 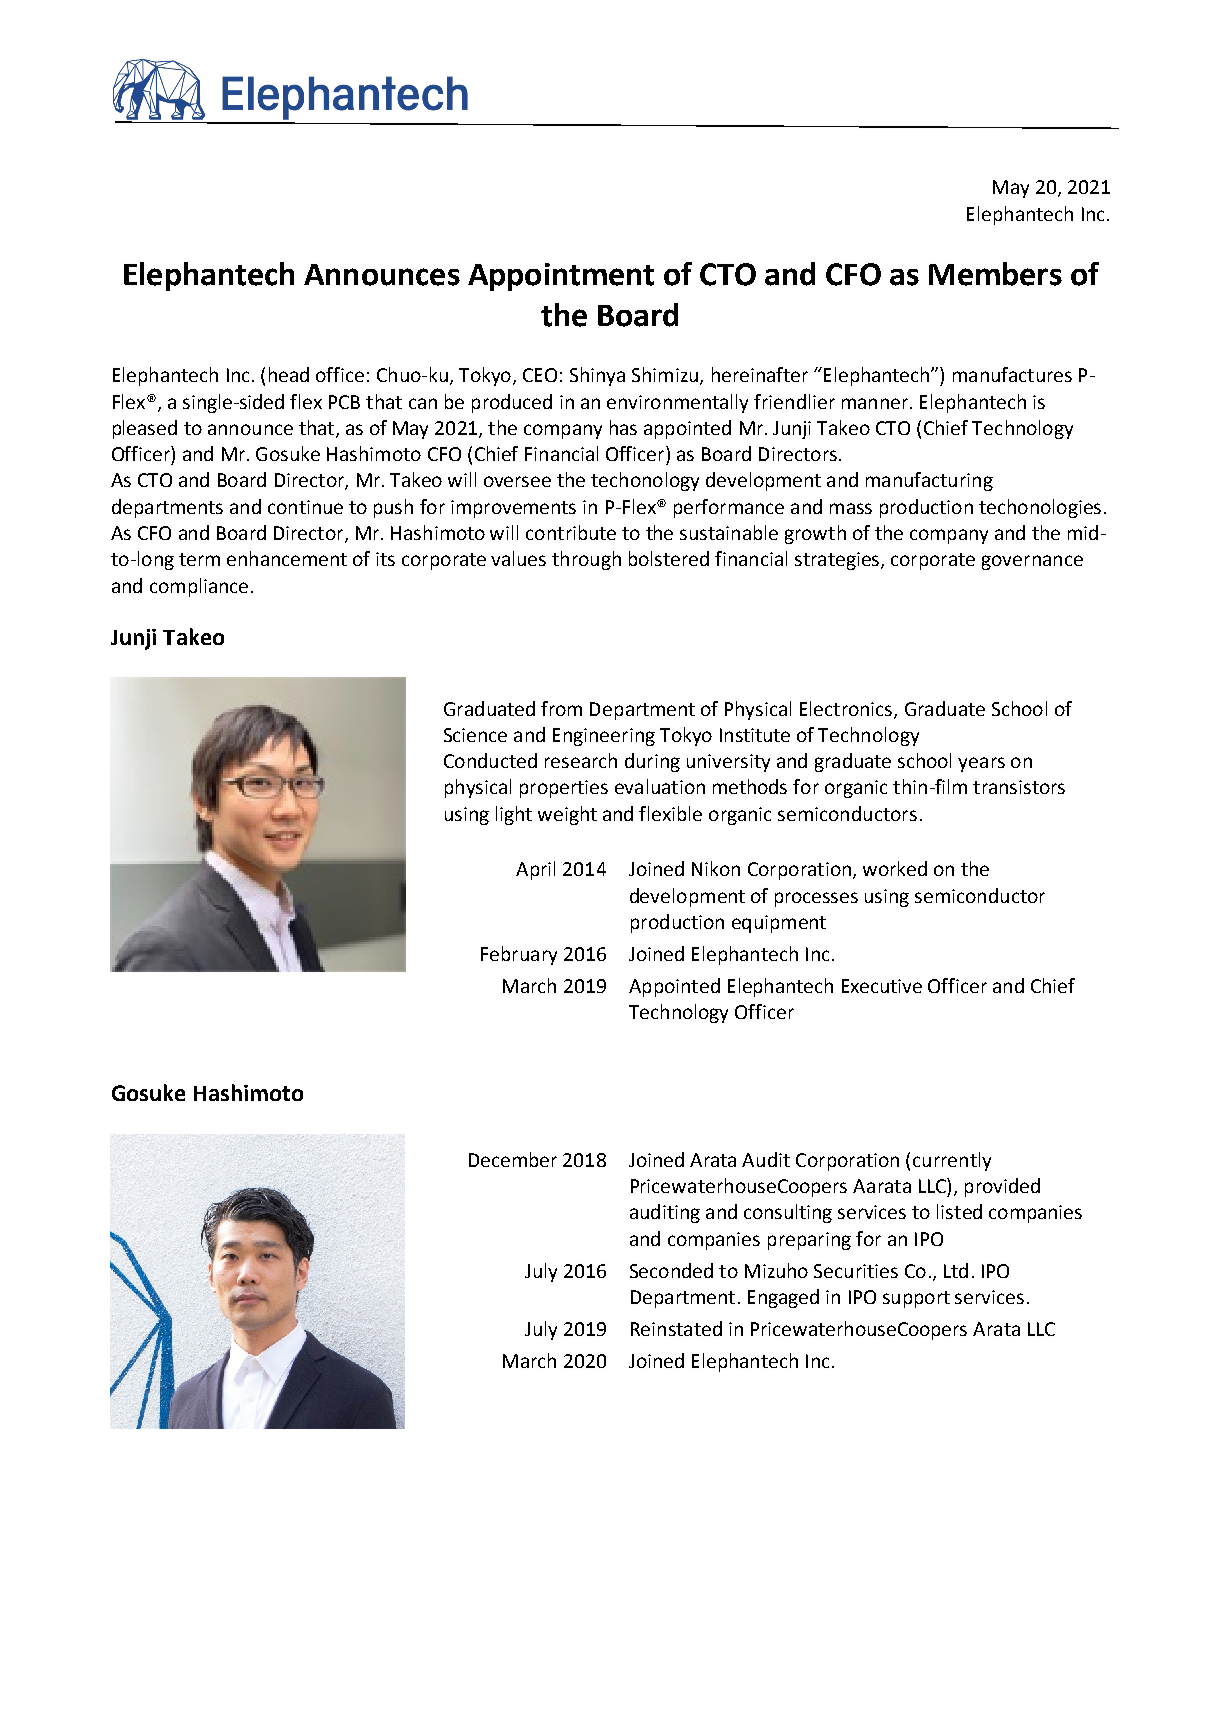 I want to click on from, so click(x=561, y=708).
